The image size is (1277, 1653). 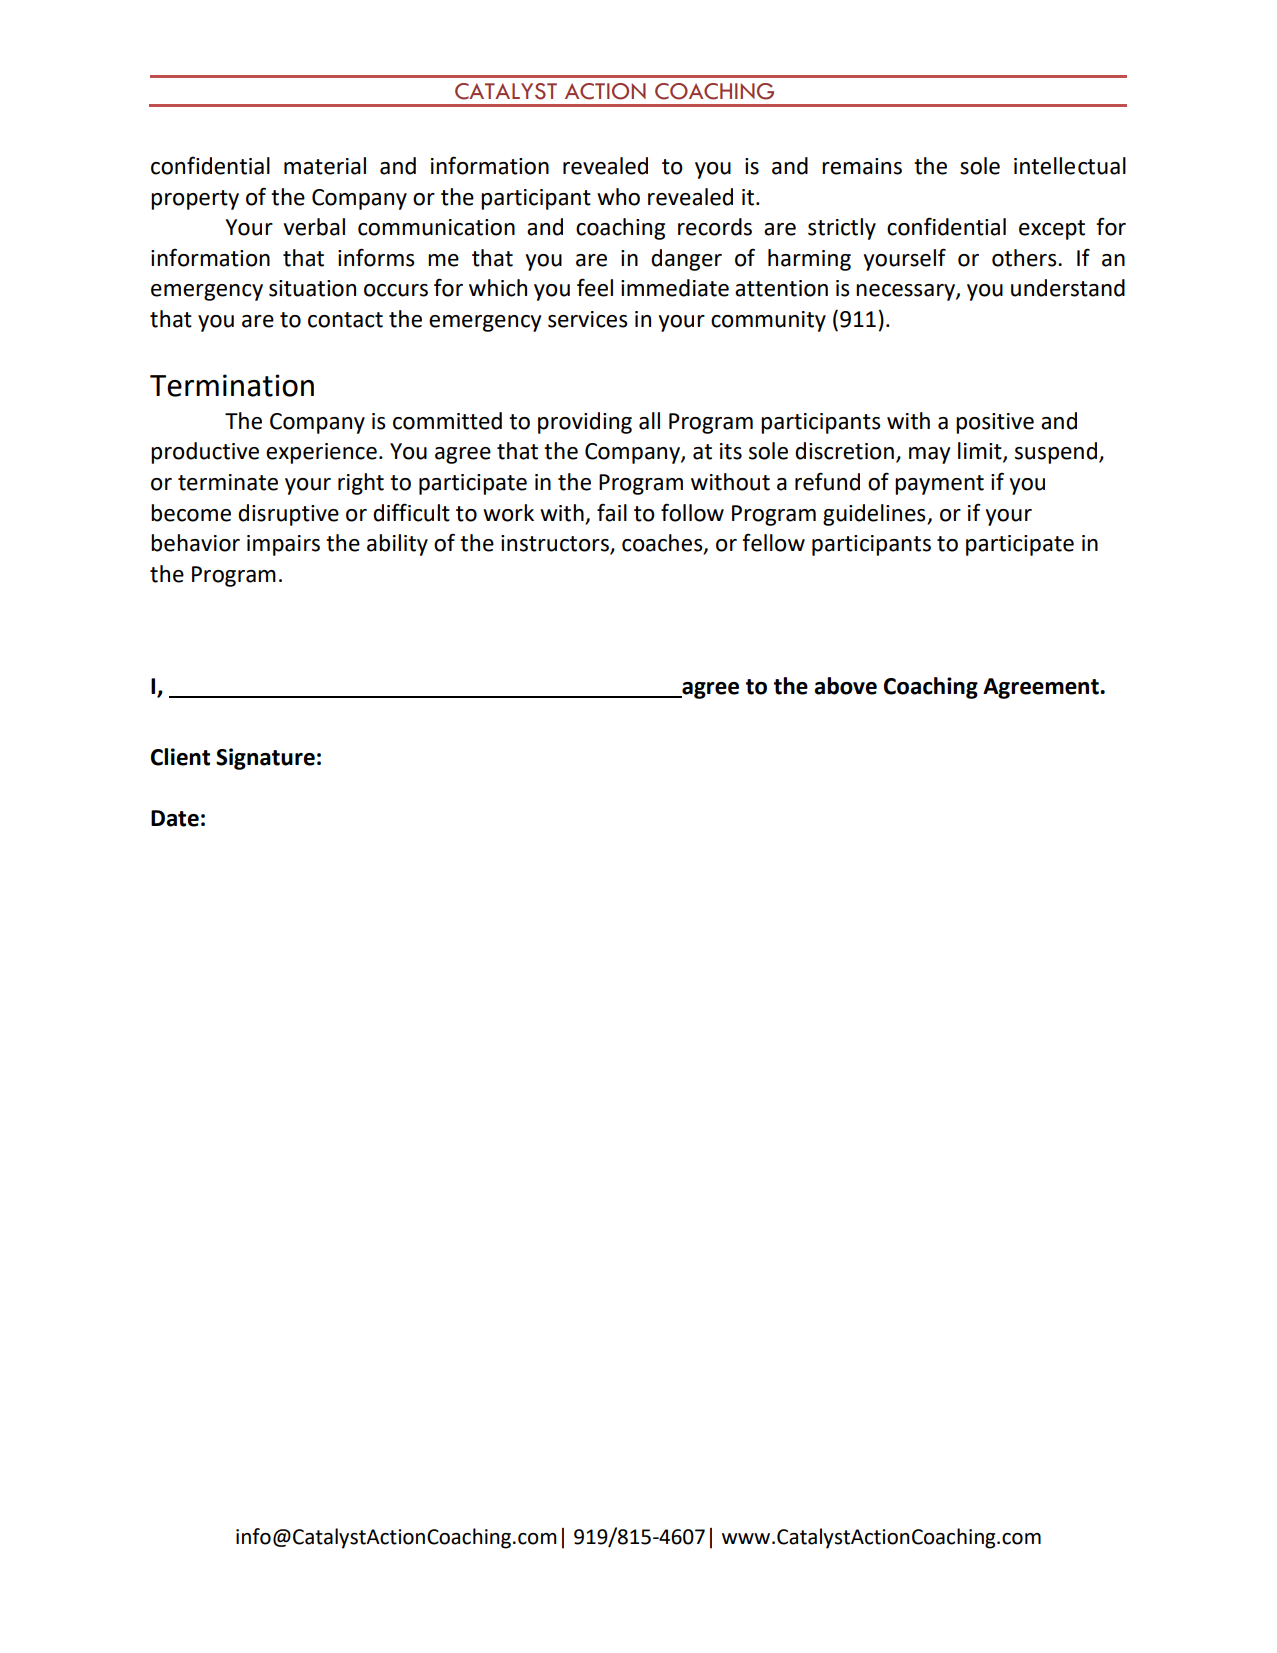 I want to click on material, so click(x=325, y=166).
